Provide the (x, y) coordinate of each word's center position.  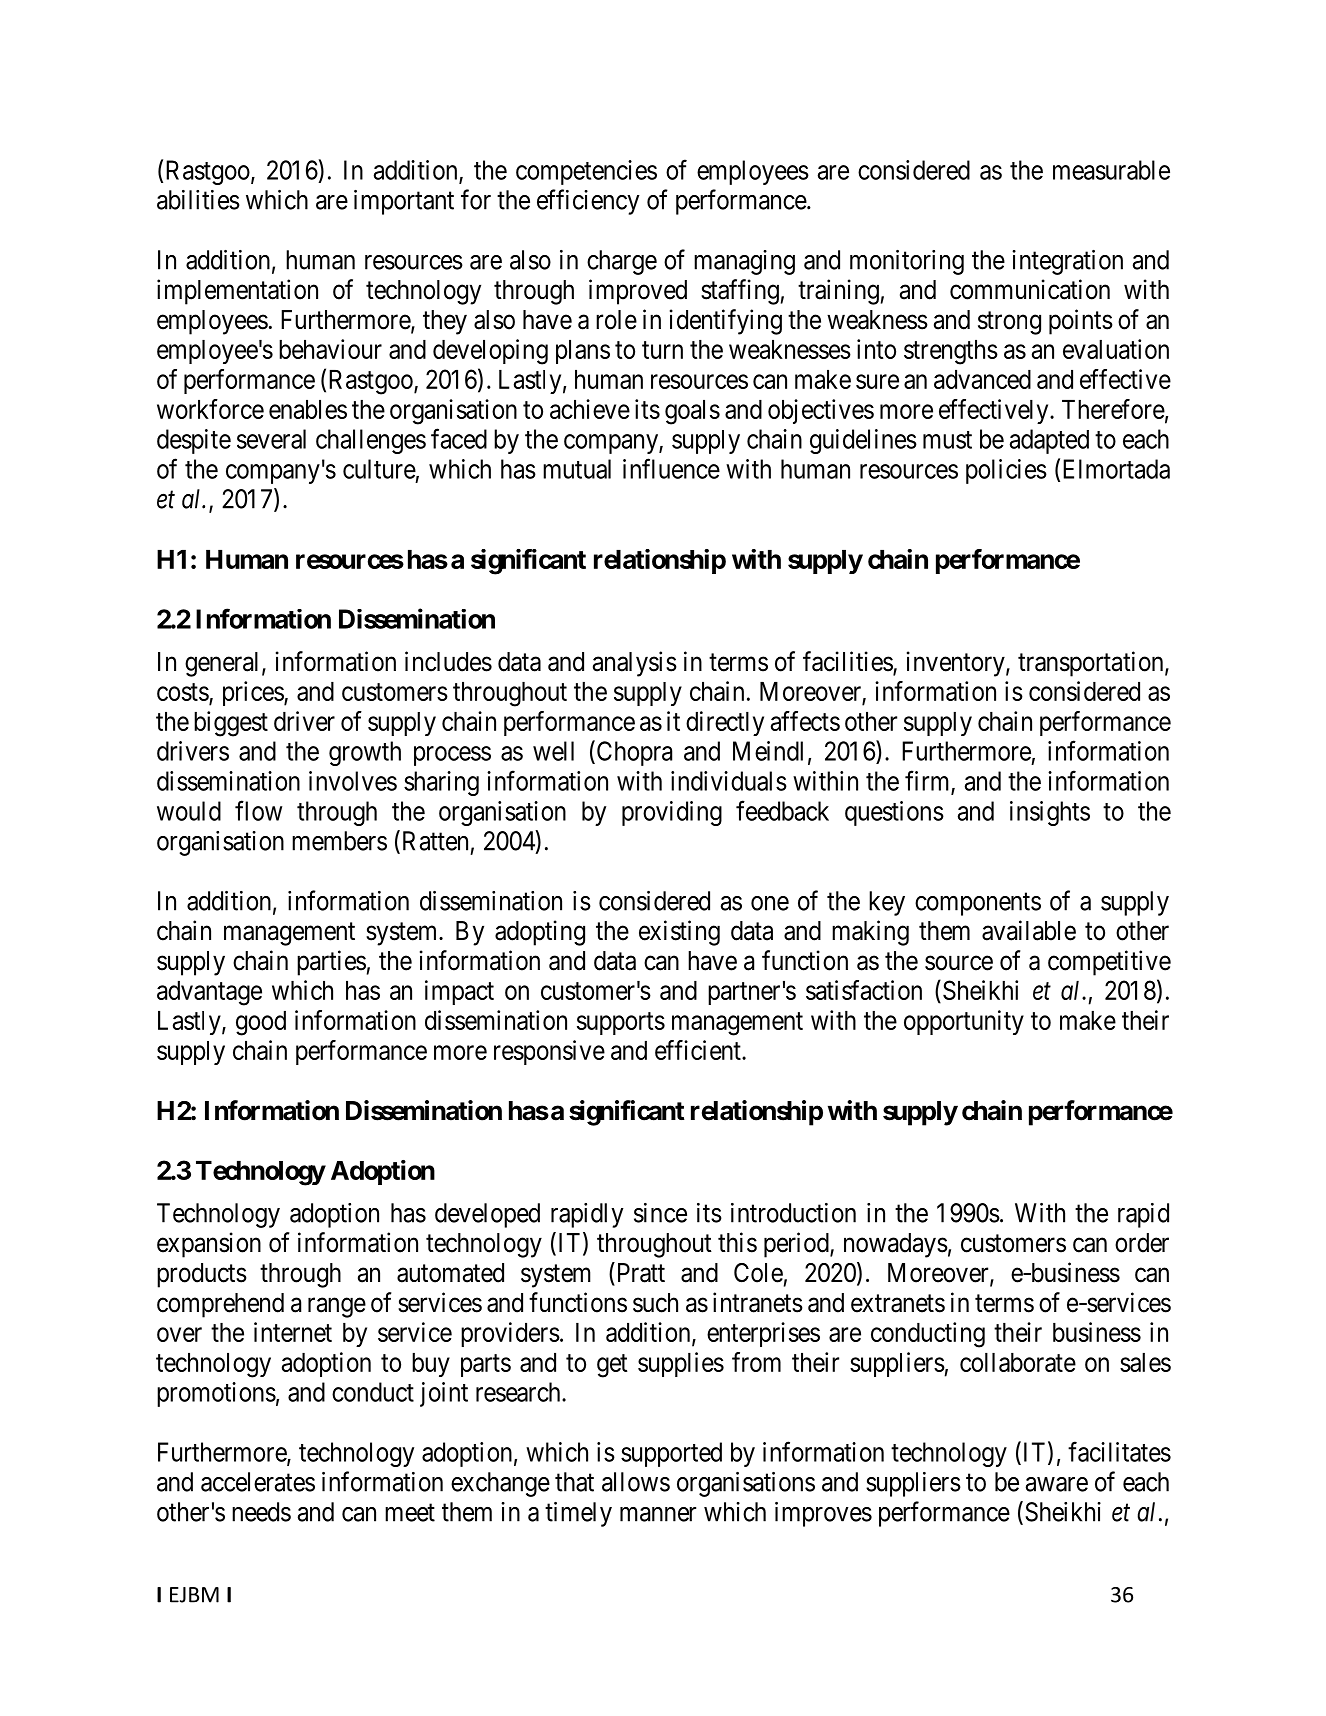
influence (671, 468)
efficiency (588, 202)
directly (725, 723)
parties (331, 963)
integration (1067, 262)
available (1029, 930)
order (1142, 1243)
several (271, 439)
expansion (209, 1245)
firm (928, 781)
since (660, 1213)
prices (254, 693)
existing (679, 933)
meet (410, 1513)
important (404, 202)
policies (1006, 471)
